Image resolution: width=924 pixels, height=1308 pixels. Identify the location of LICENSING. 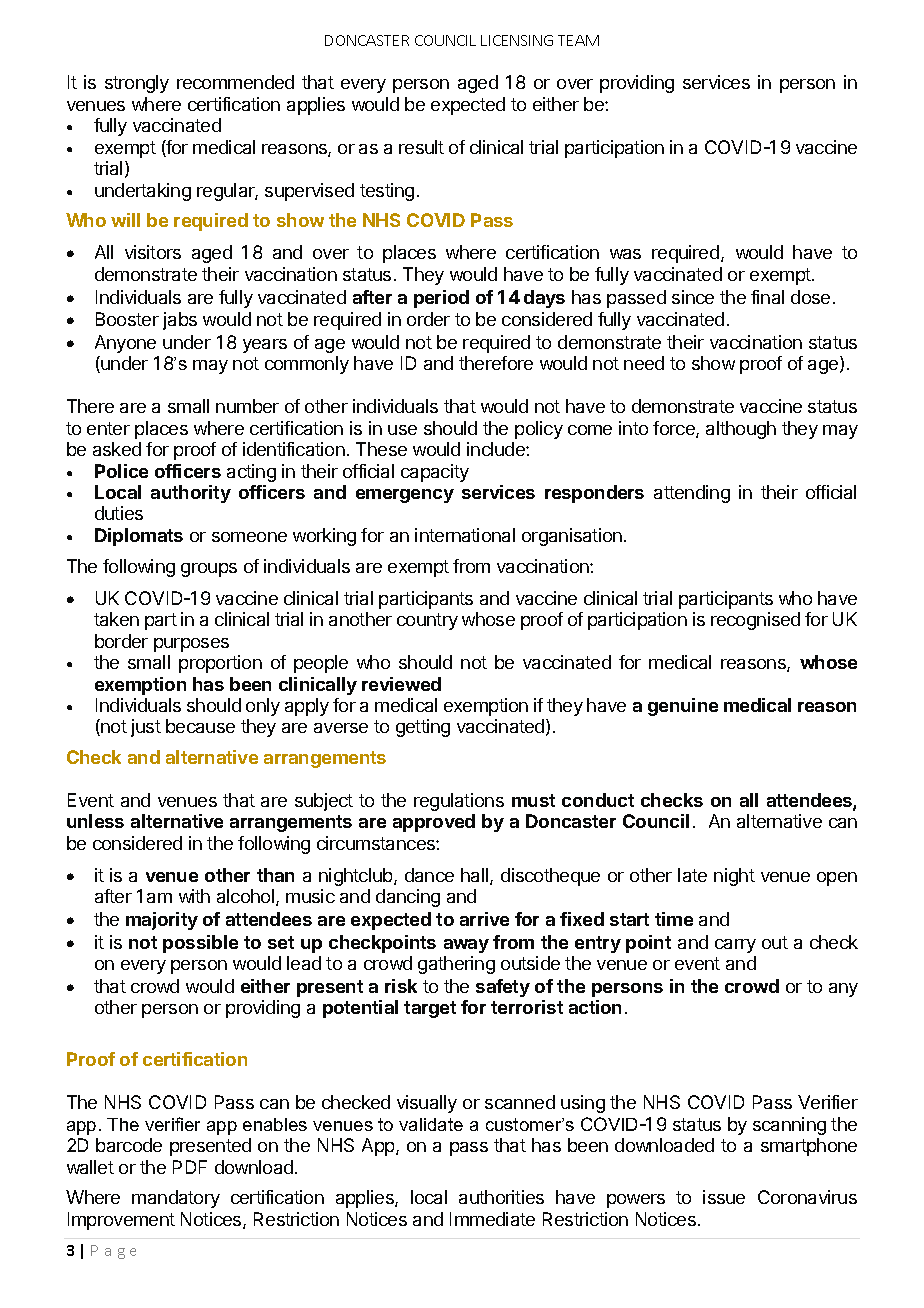
(517, 40).
